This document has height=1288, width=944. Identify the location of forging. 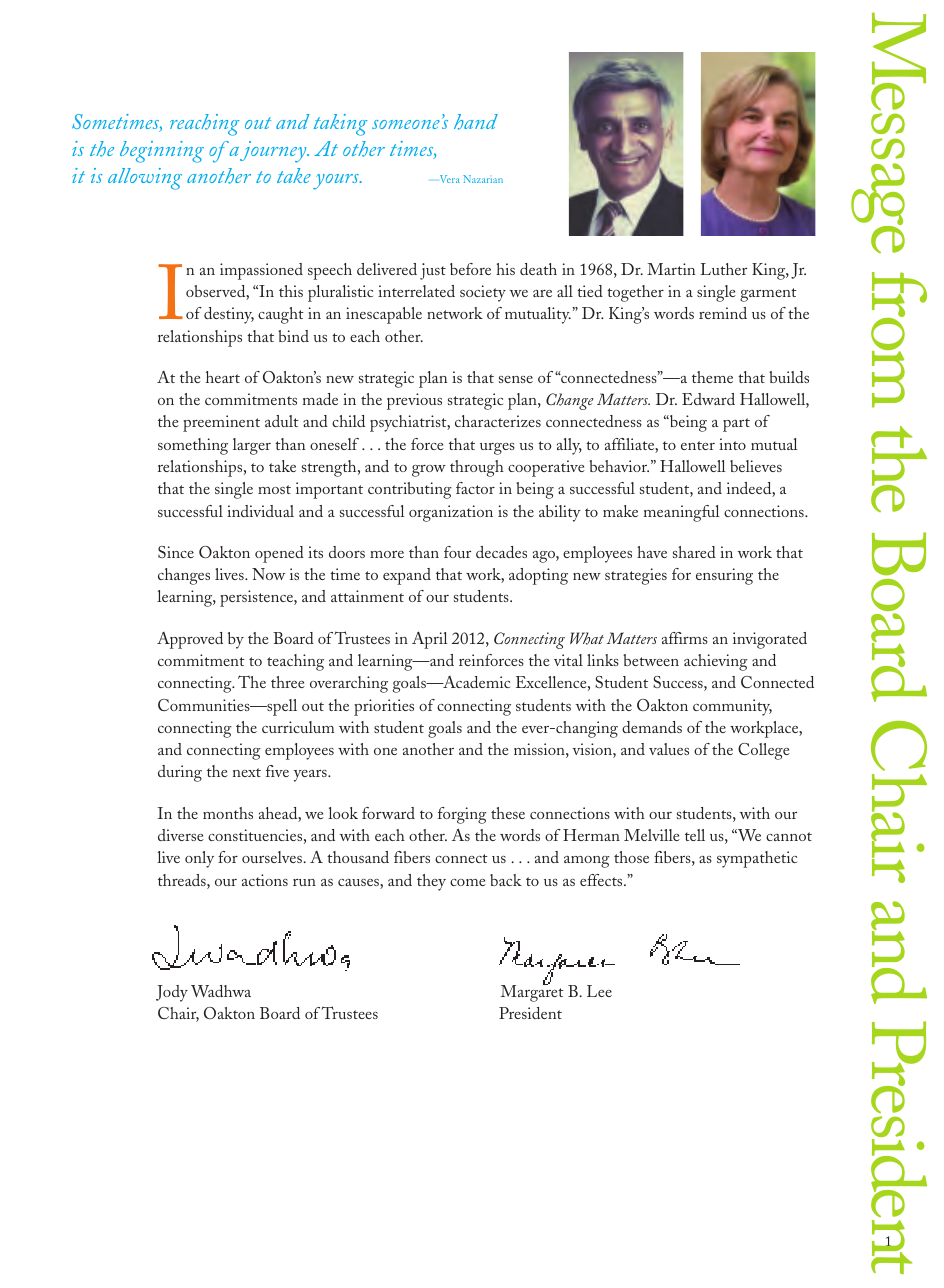
(462, 815).
